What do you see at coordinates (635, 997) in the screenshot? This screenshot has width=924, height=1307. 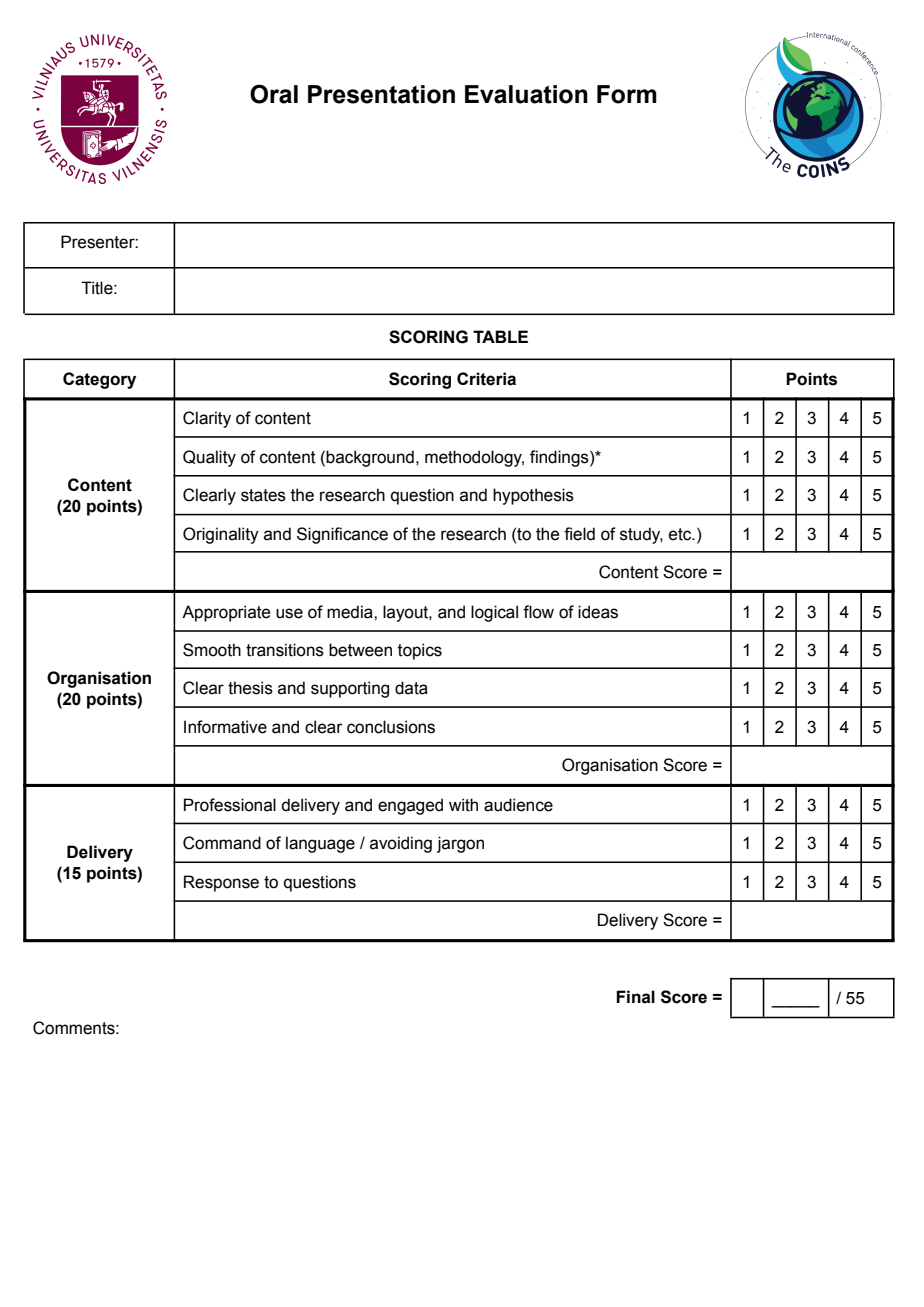 I see `Final` at bounding box center [635, 997].
